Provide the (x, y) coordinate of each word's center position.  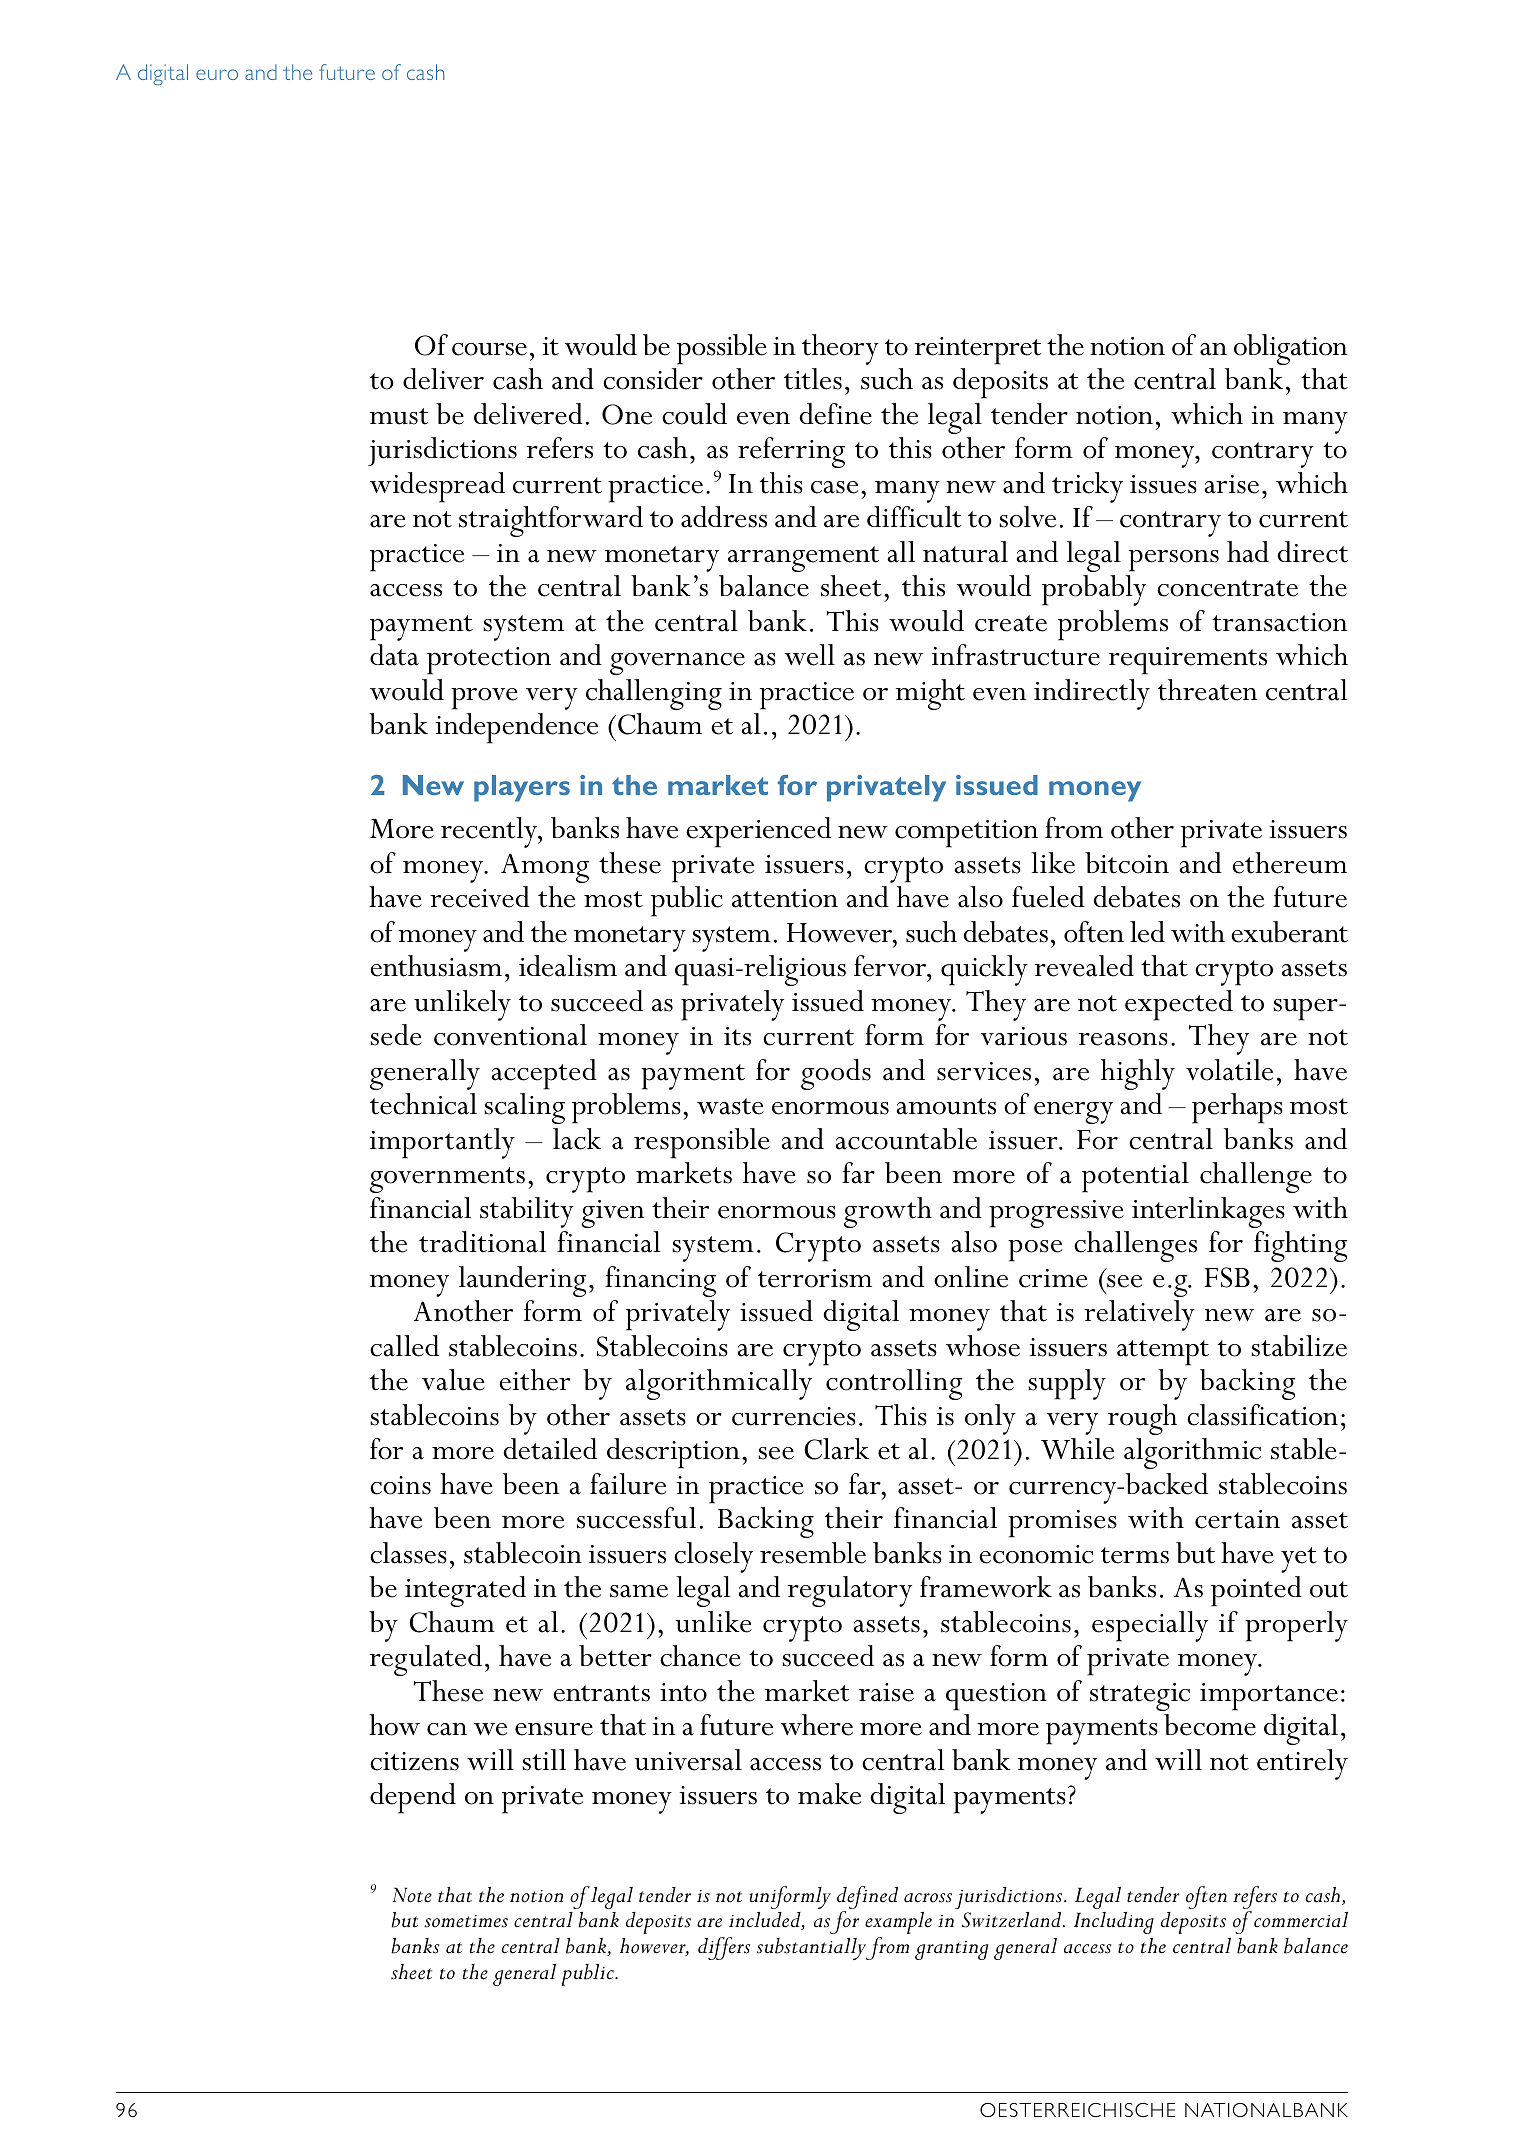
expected (1179, 1005)
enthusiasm (436, 966)
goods (836, 1074)
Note (412, 1895)
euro (217, 74)
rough (1142, 1419)
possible (722, 349)
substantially (812, 1949)
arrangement (803, 559)
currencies (794, 1416)
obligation (1290, 349)
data (394, 655)
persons (1174, 561)
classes (408, 1553)
